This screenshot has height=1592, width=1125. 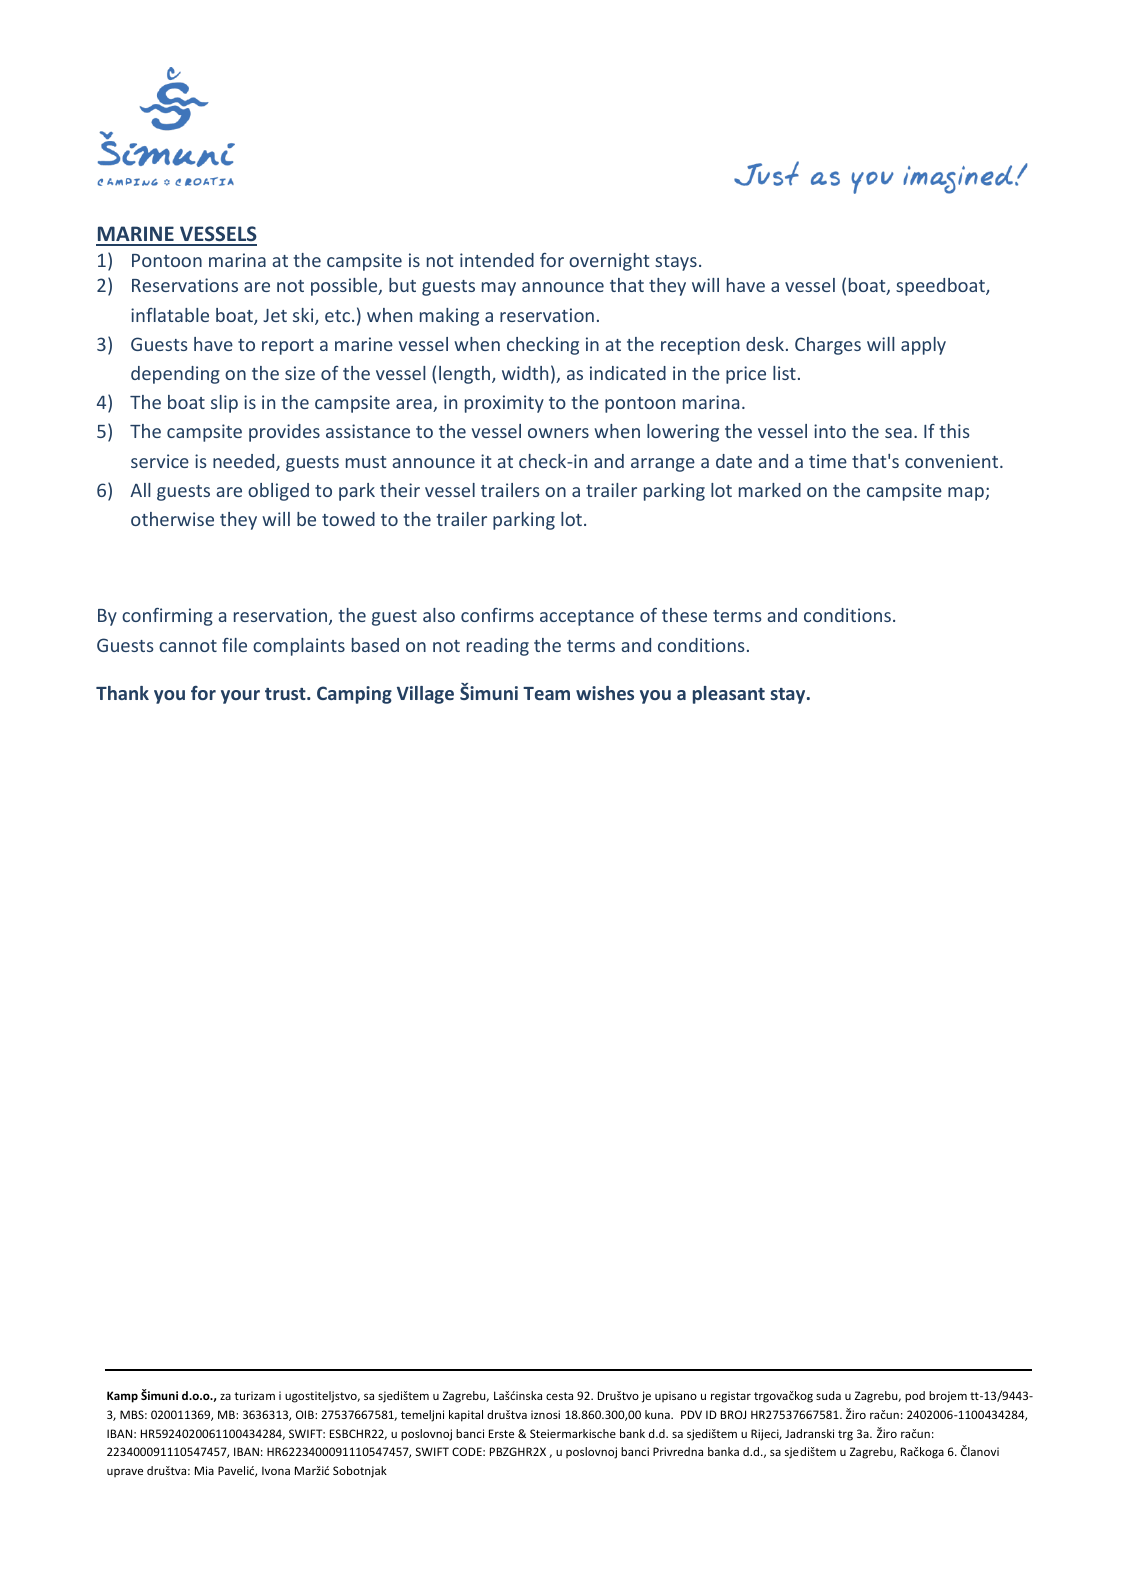 What do you see at coordinates (729, 695) in the screenshot?
I see `pleasant` at bounding box center [729, 695].
